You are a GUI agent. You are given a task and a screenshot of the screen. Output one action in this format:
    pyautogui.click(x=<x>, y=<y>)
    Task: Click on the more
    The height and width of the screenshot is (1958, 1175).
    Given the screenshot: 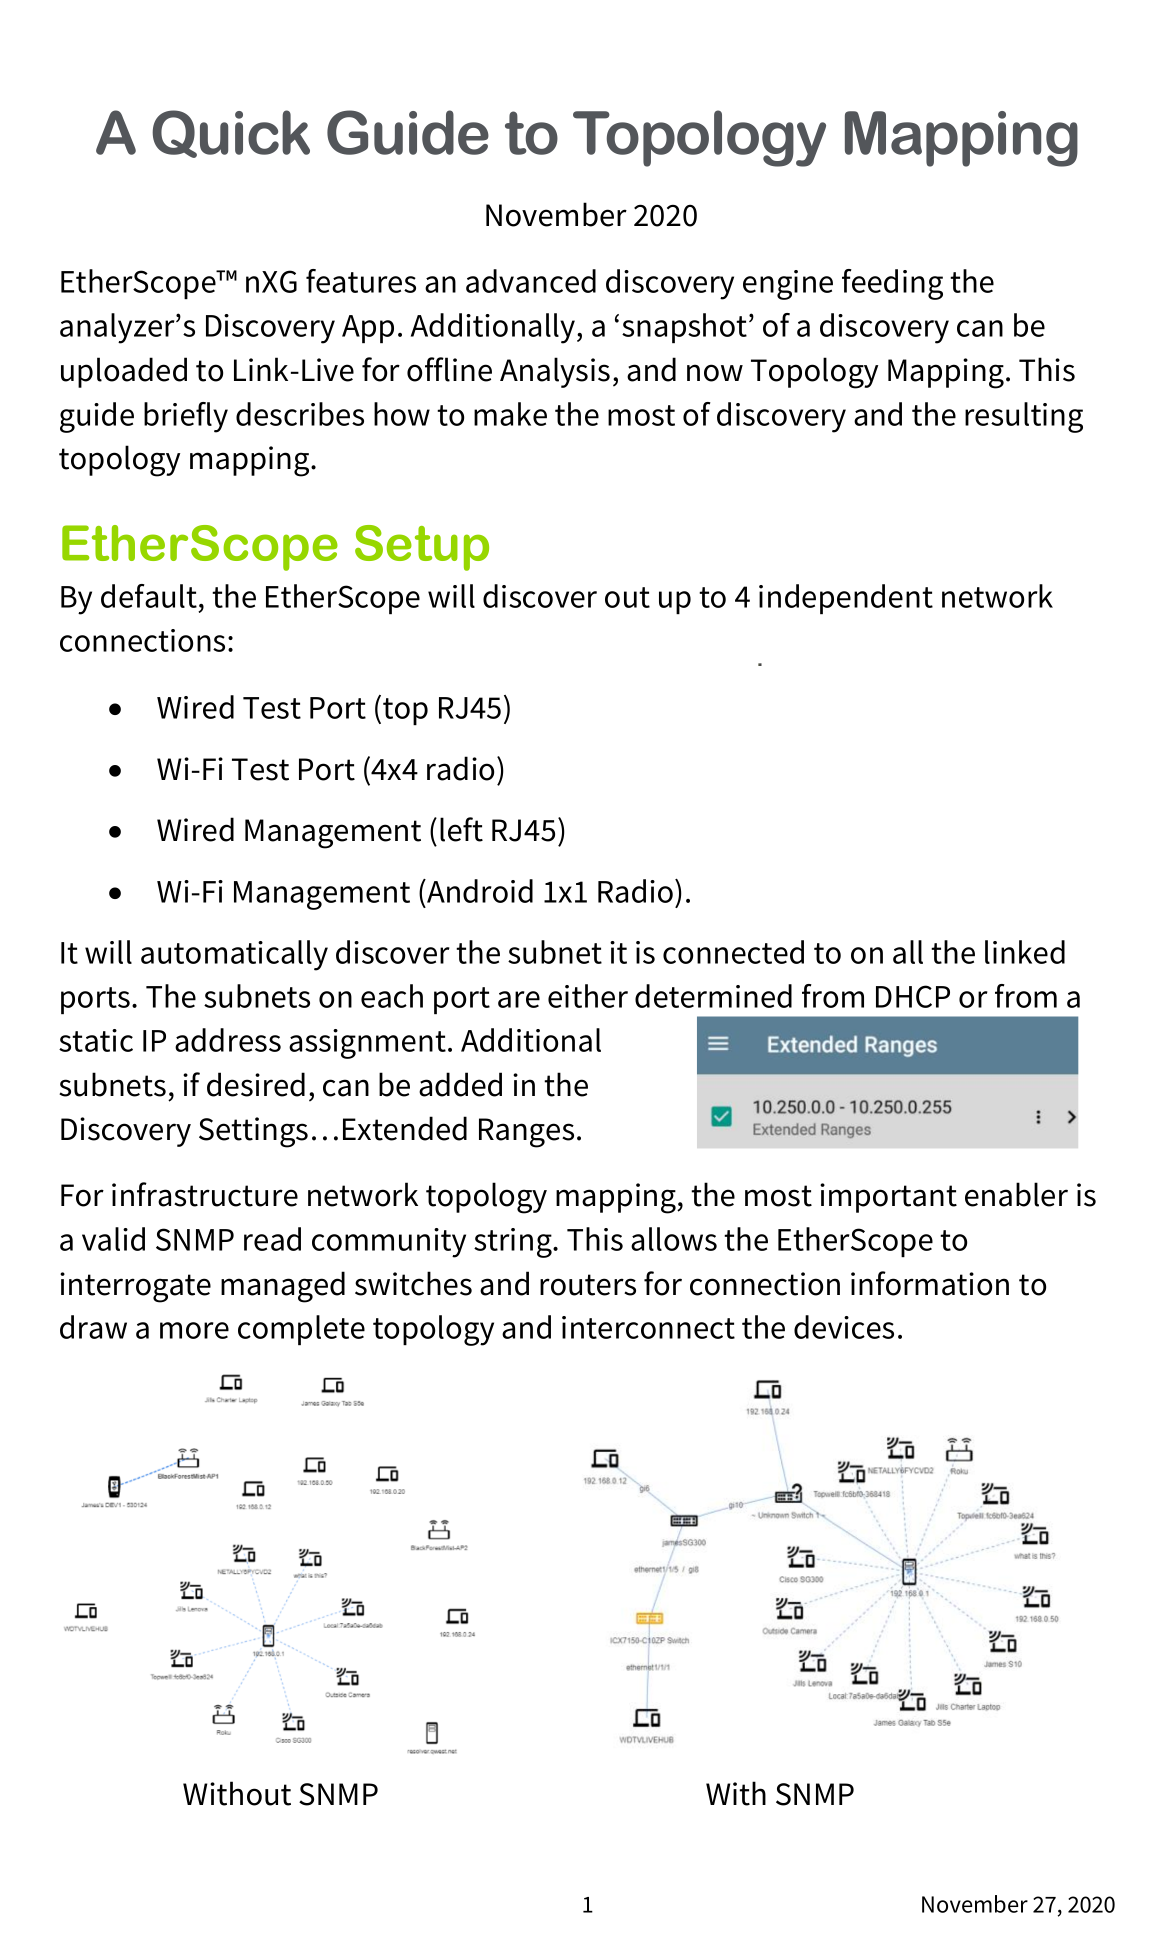 What is the action you would take?
    pyautogui.click(x=194, y=1330)
